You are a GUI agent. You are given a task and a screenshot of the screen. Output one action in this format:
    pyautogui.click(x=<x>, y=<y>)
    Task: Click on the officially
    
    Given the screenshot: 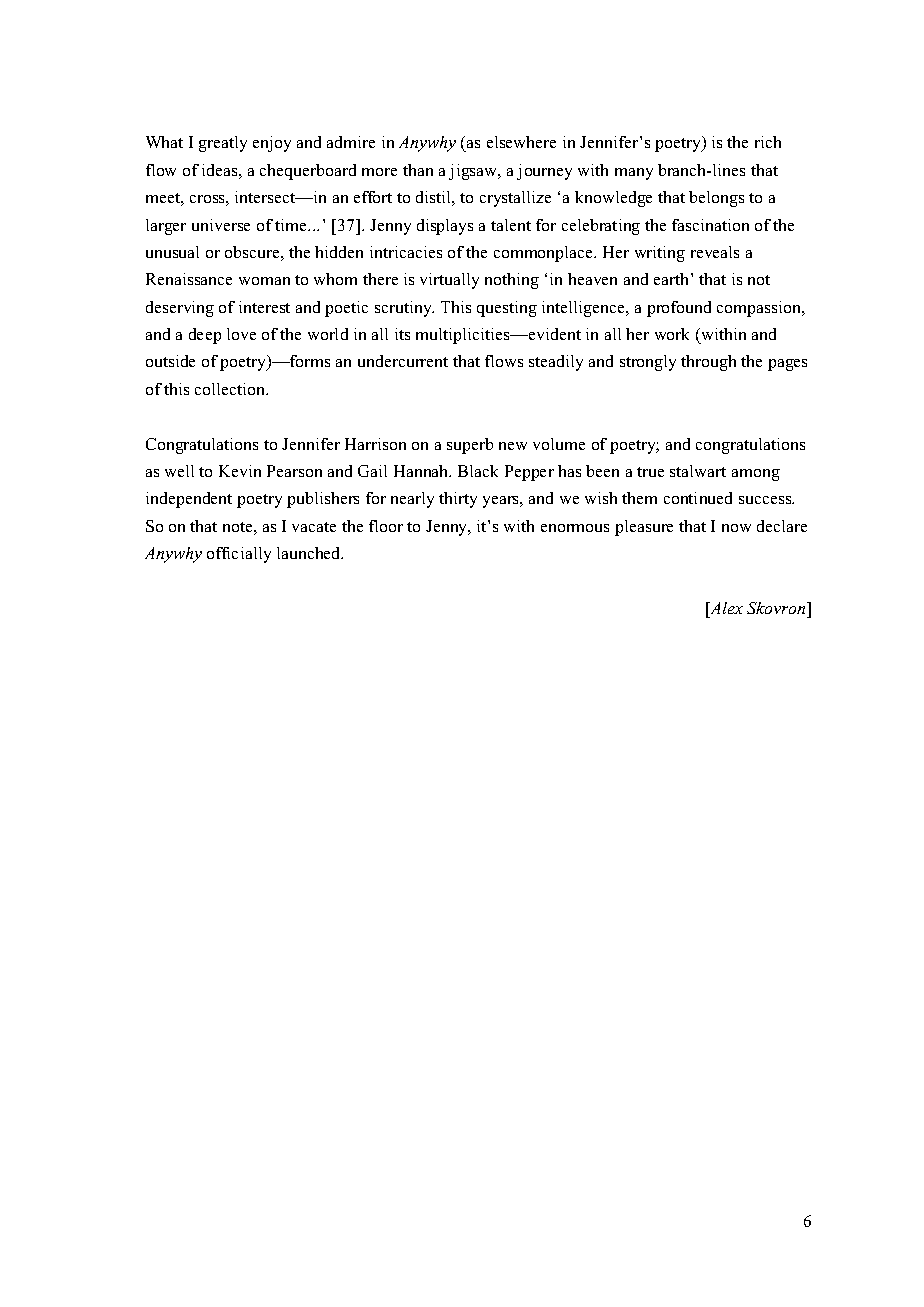 What is the action you would take?
    pyautogui.click(x=239, y=555)
